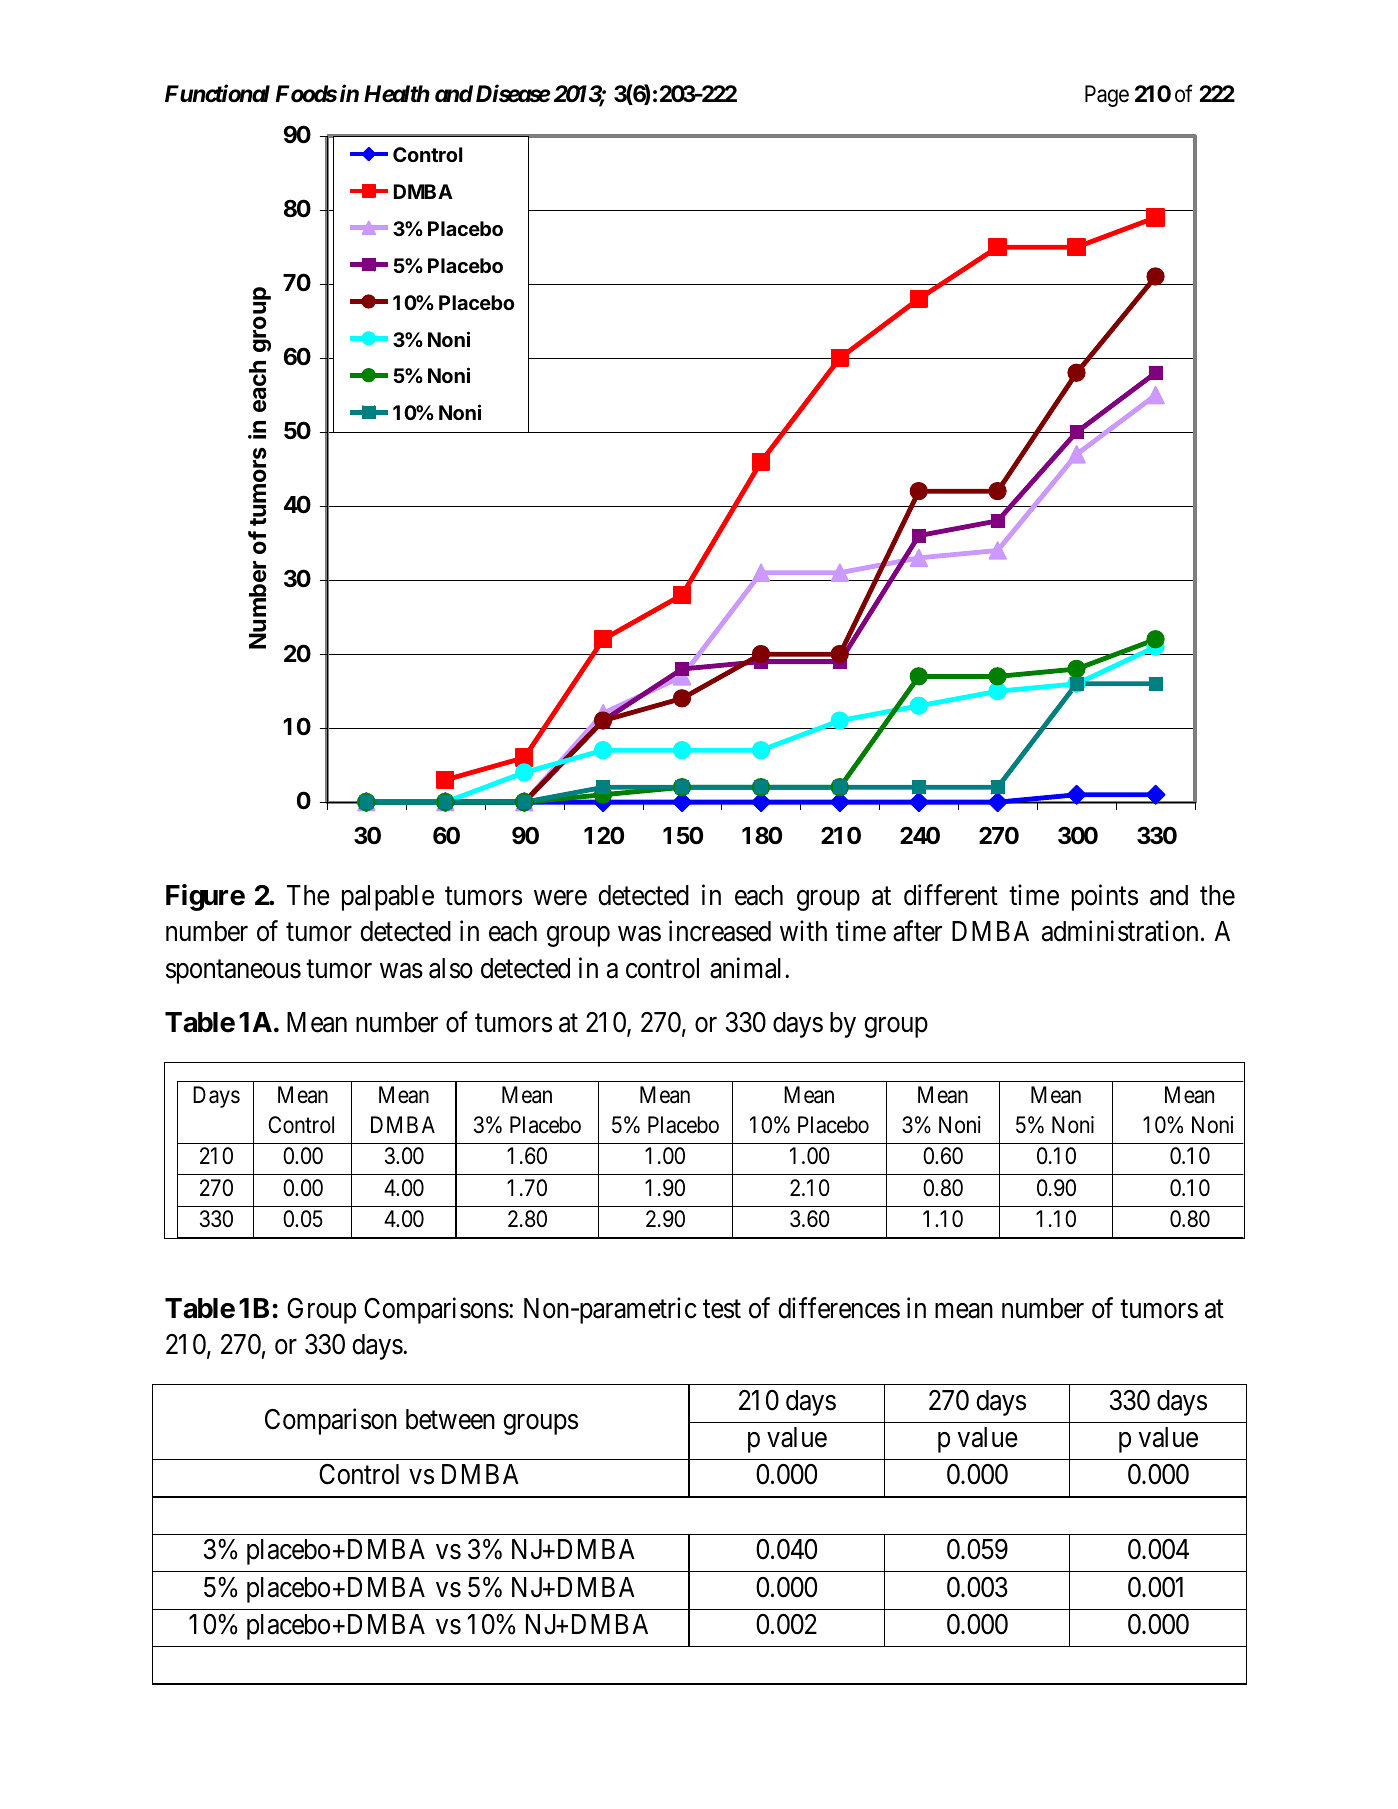  I want to click on were, so click(560, 898).
